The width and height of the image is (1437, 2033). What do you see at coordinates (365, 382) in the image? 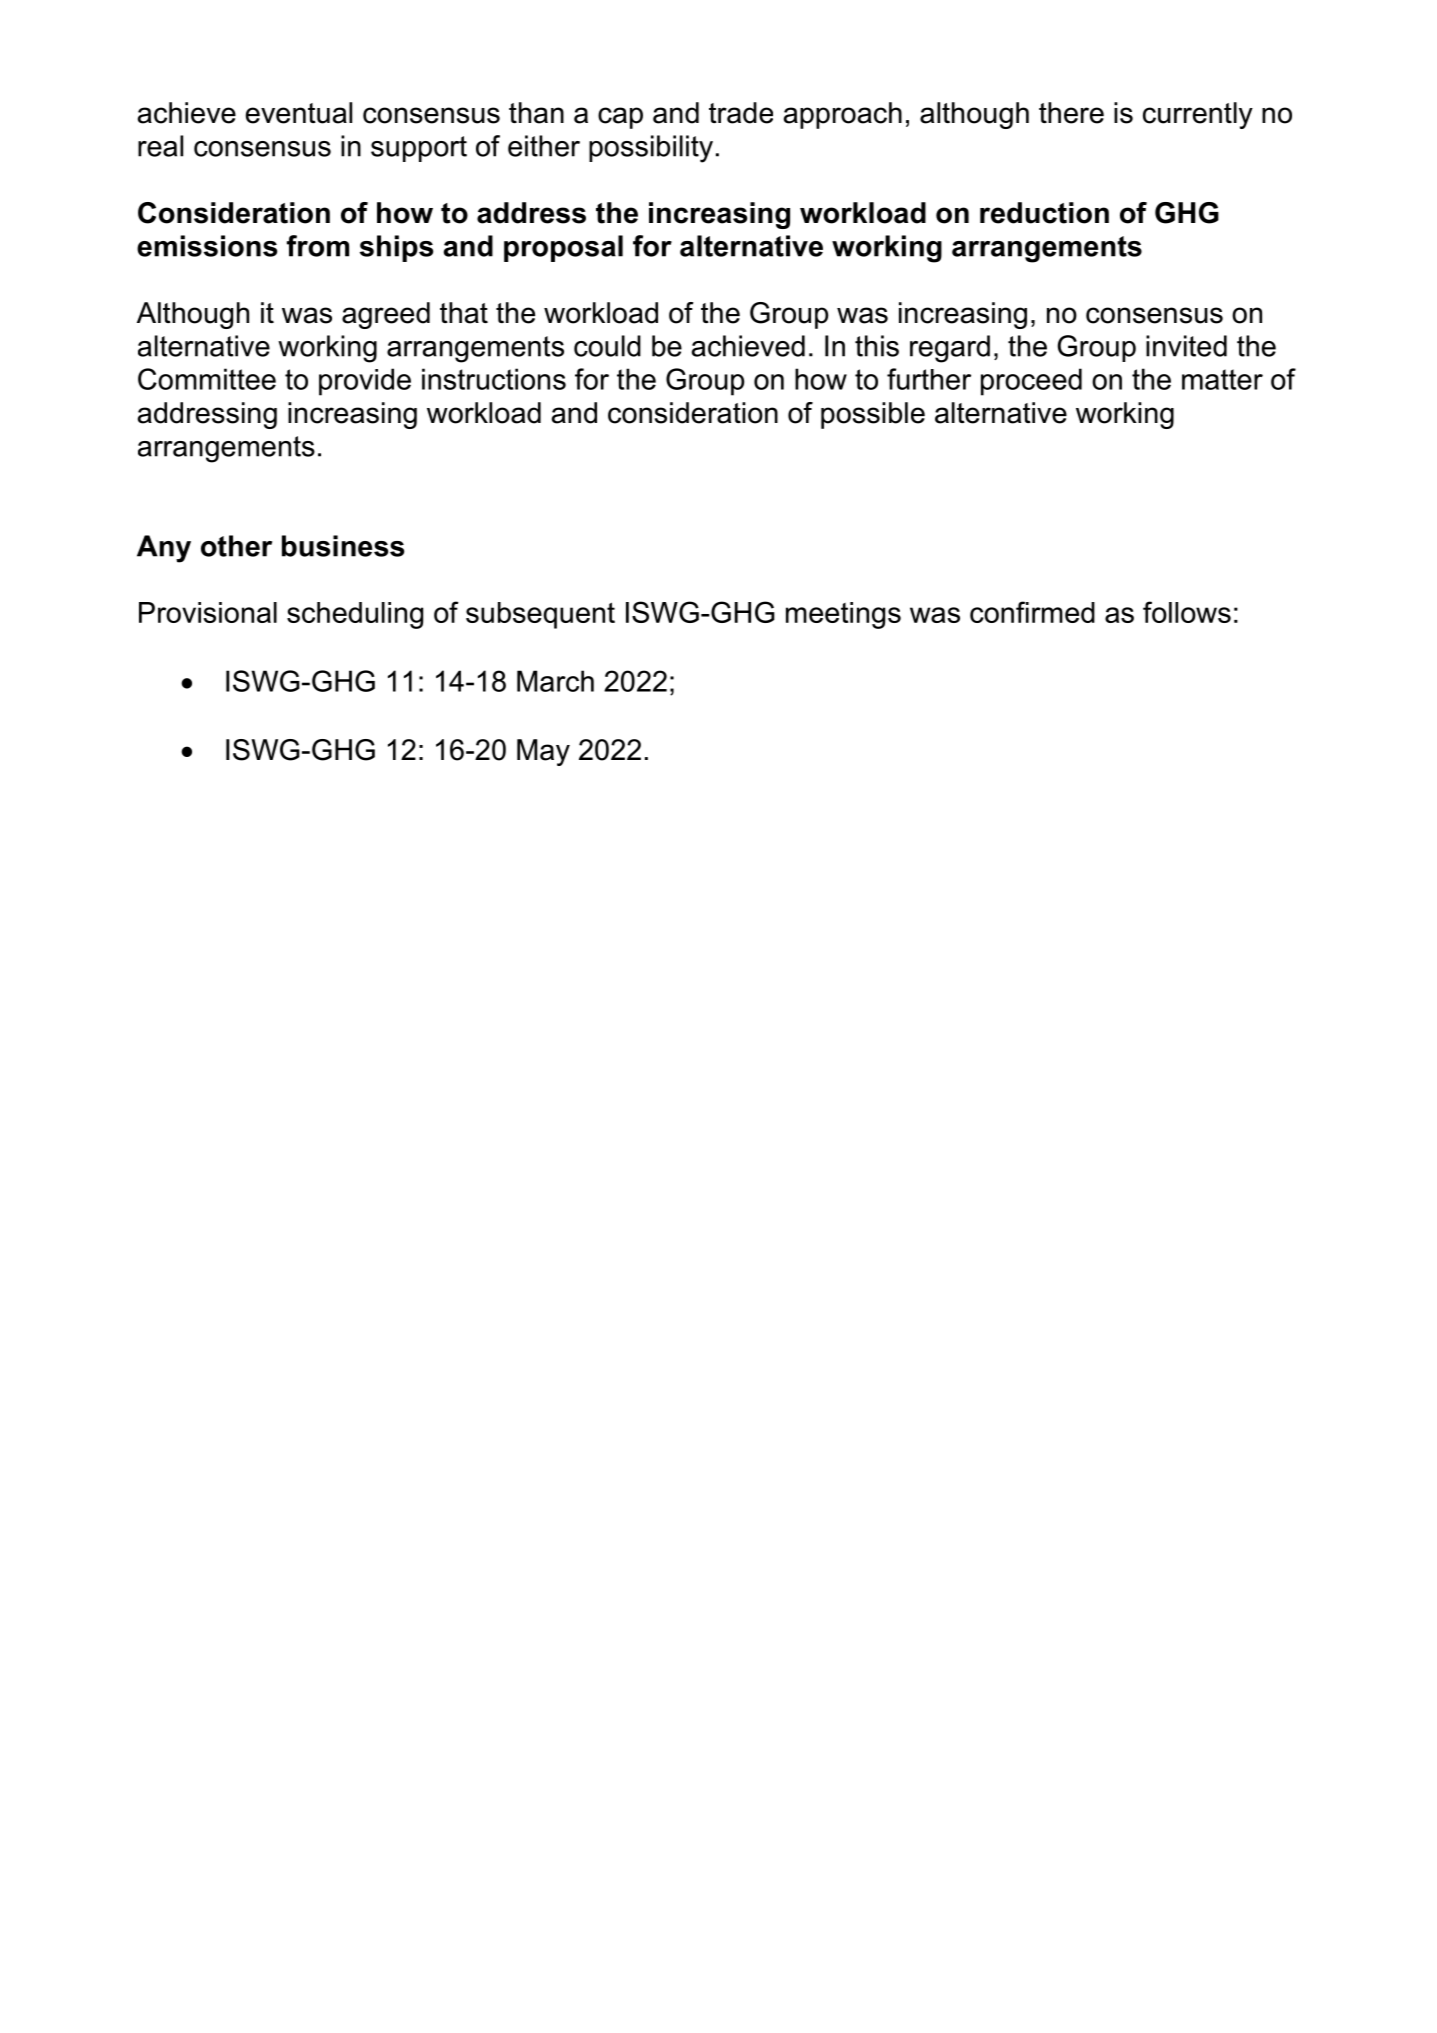
I see `provide` at bounding box center [365, 382].
